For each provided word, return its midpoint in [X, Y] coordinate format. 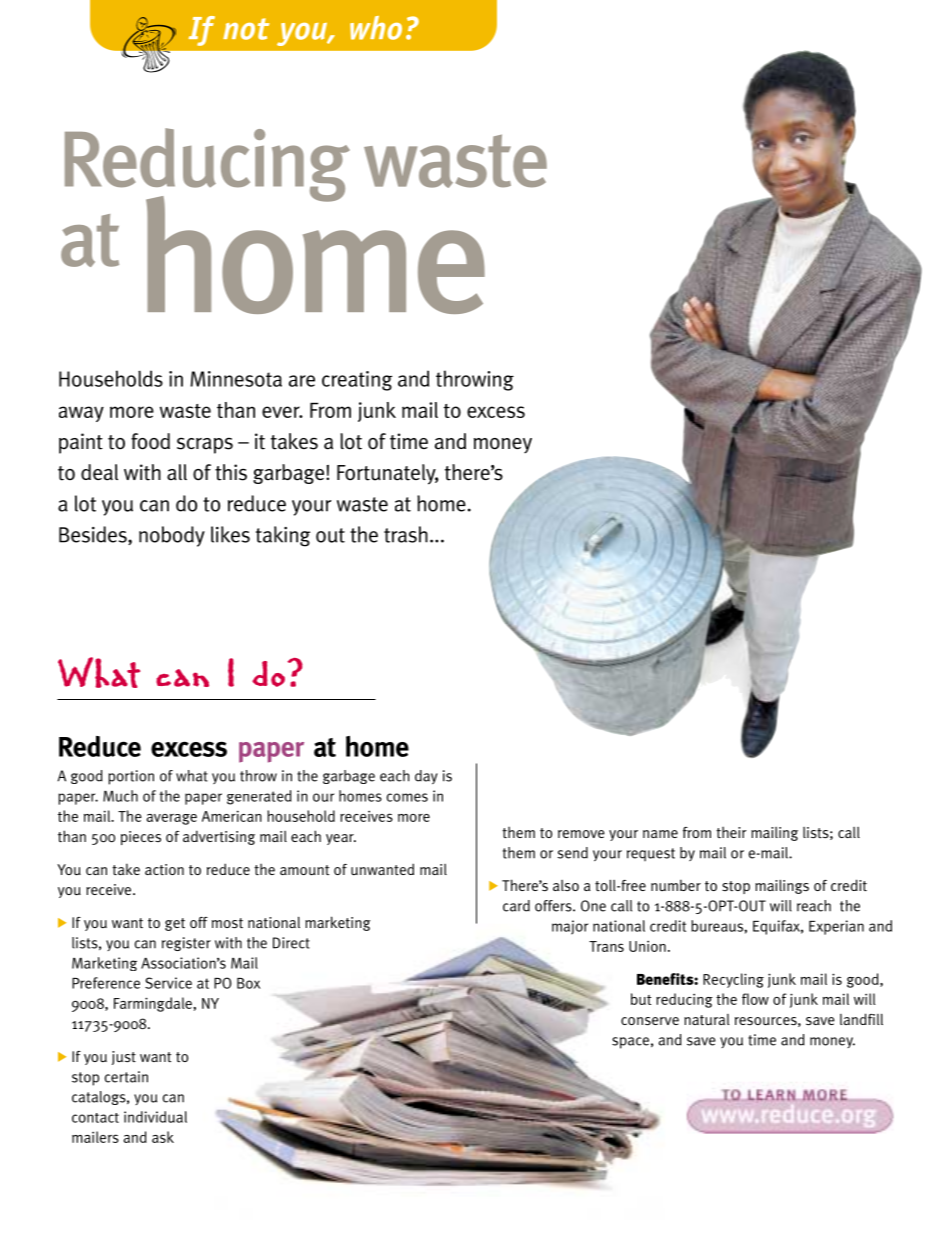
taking [283, 536]
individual [155, 1117]
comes [407, 797]
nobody [172, 536]
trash [406, 534]
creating [357, 381]
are [302, 381]
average [172, 819]
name [660, 834]
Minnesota [236, 379]
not [246, 29]
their [731, 832]
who [376, 28]
